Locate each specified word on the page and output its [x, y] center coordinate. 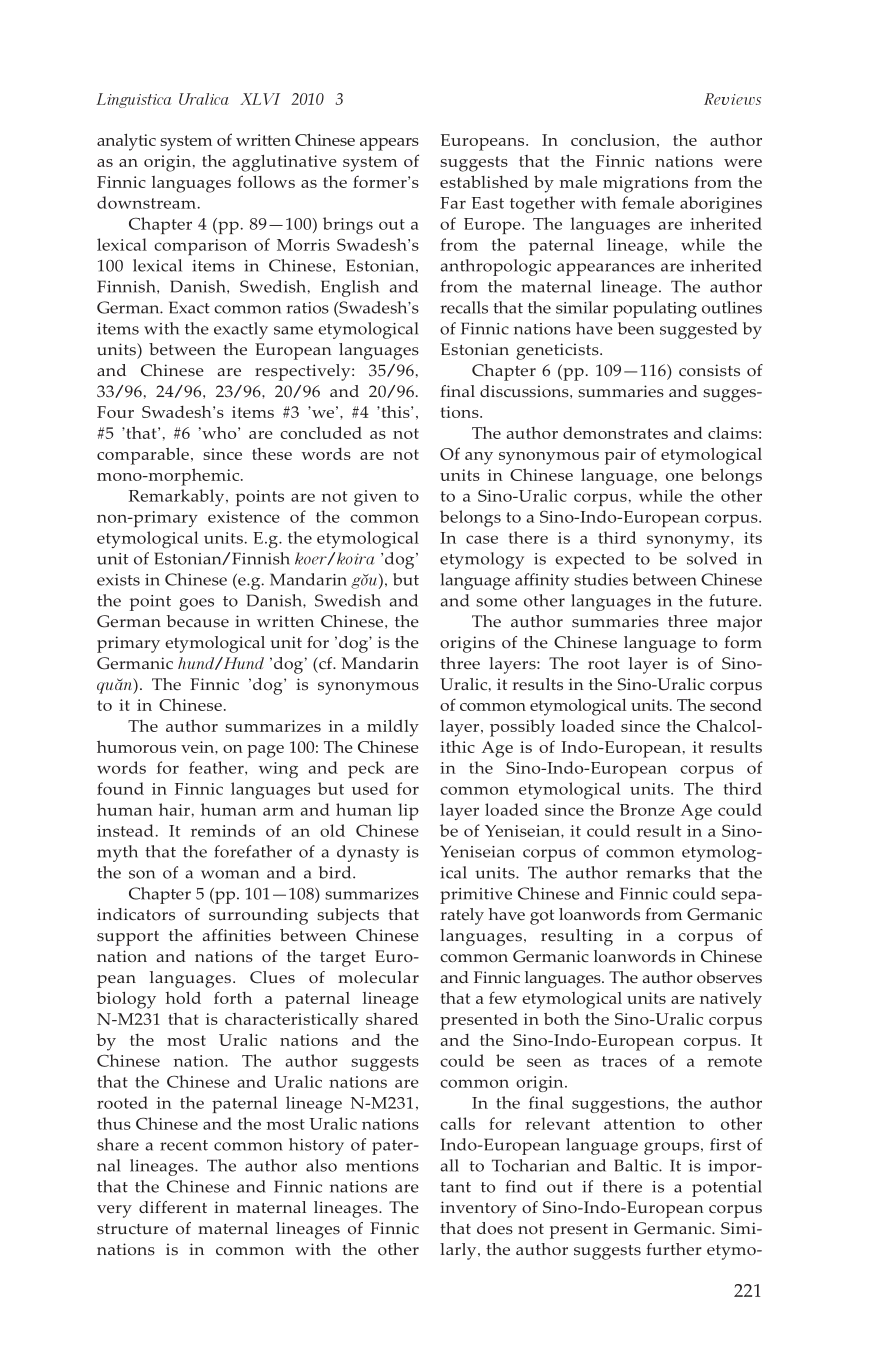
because [197, 621]
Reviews [732, 99]
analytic [126, 142]
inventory [478, 1209]
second [736, 705]
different [173, 1207]
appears [389, 144]
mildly [393, 728]
